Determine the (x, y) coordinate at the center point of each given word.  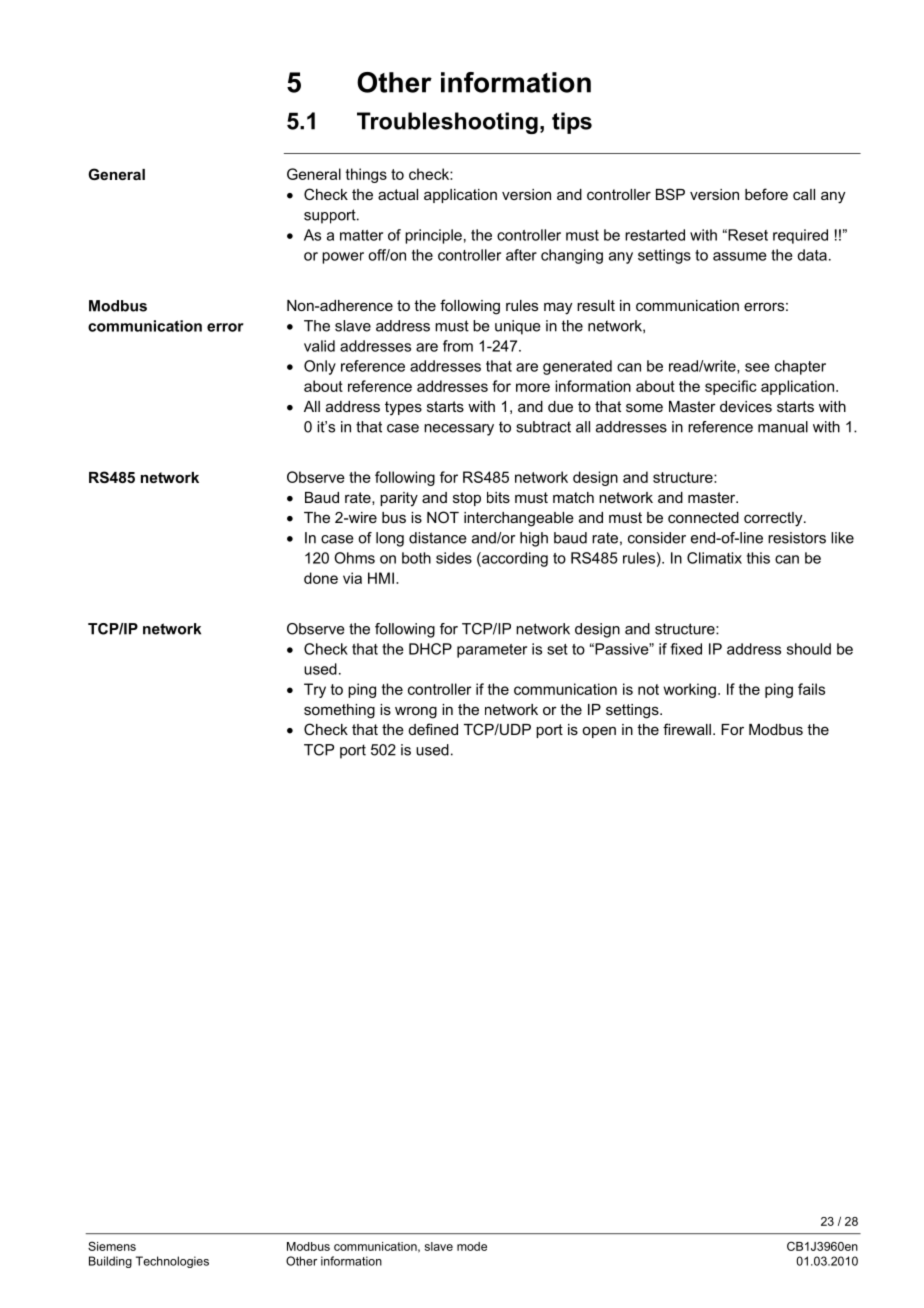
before (766, 194)
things (366, 175)
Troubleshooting (447, 123)
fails (811, 689)
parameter (492, 651)
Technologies (172, 1262)
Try (315, 690)
